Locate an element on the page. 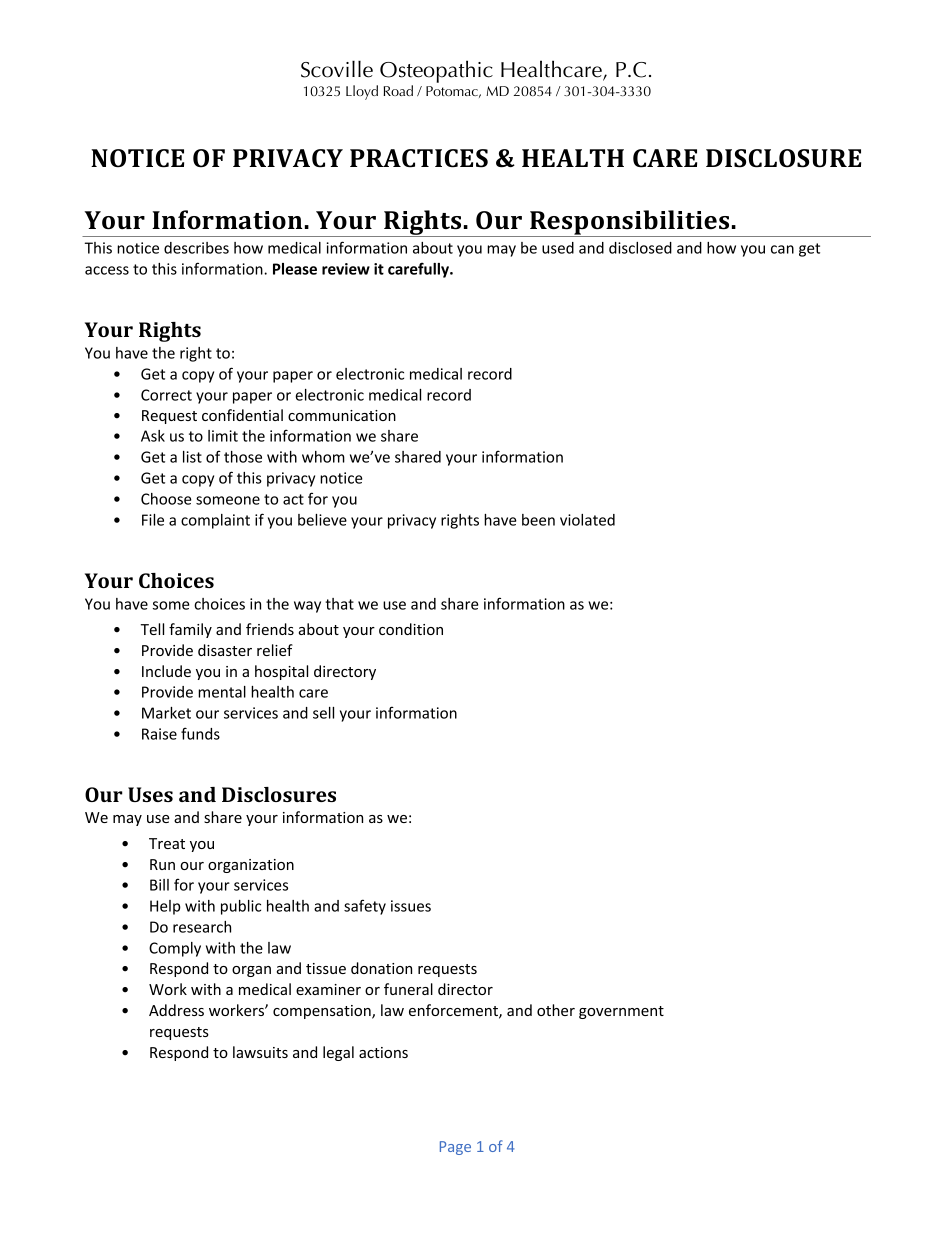 The height and width of the document is (1233, 952). condition is located at coordinates (411, 629).
